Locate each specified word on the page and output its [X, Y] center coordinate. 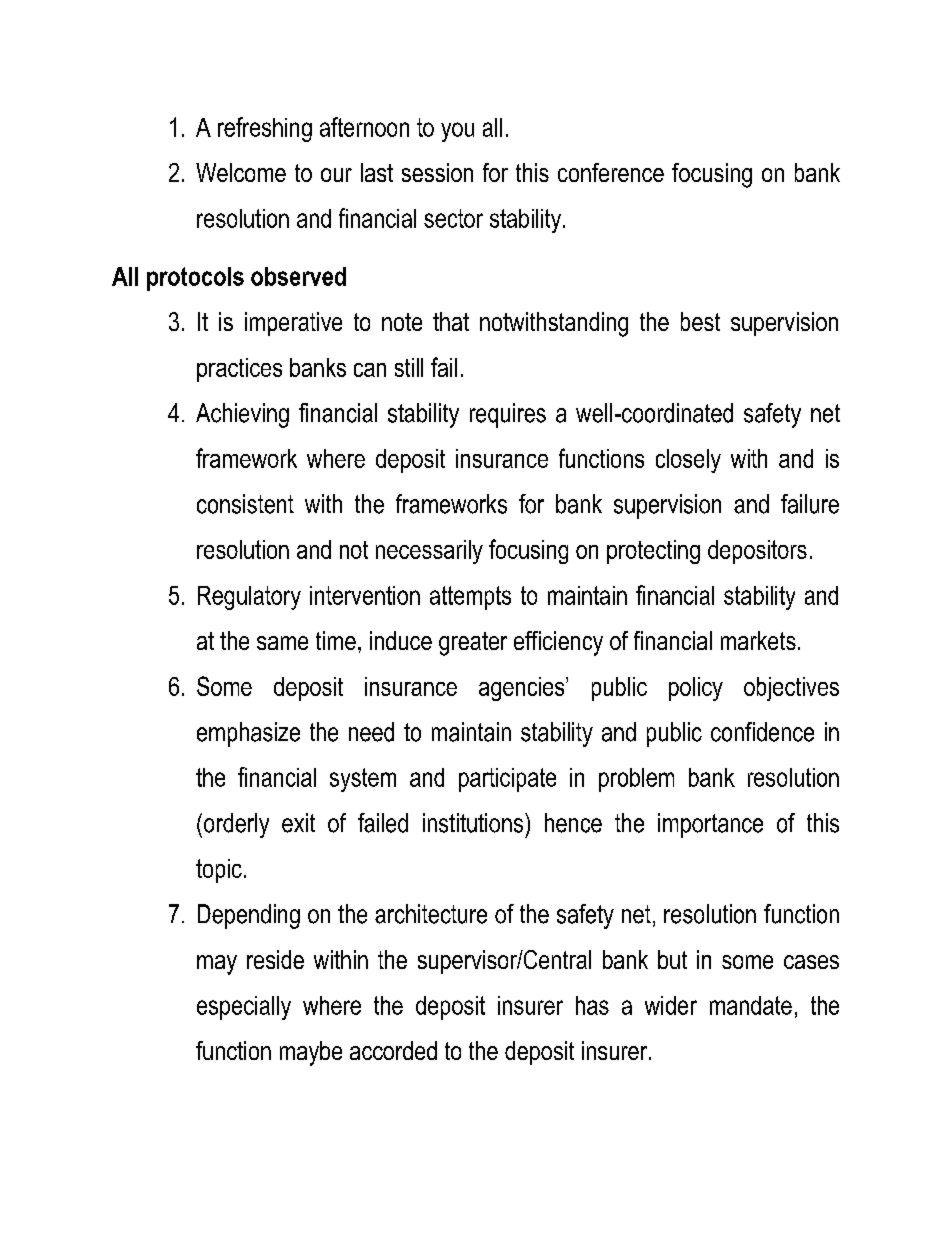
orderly [236, 825]
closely [688, 461]
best [700, 321]
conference [611, 172]
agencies [523, 689]
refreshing [265, 129]
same [282, 643]
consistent [245, 504]
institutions [474, 823]
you [457, 132]
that [451, 321]
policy [696, 689]
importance [710, 825]
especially [244, 1008]
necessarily [429, 552]
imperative [293, 324]
